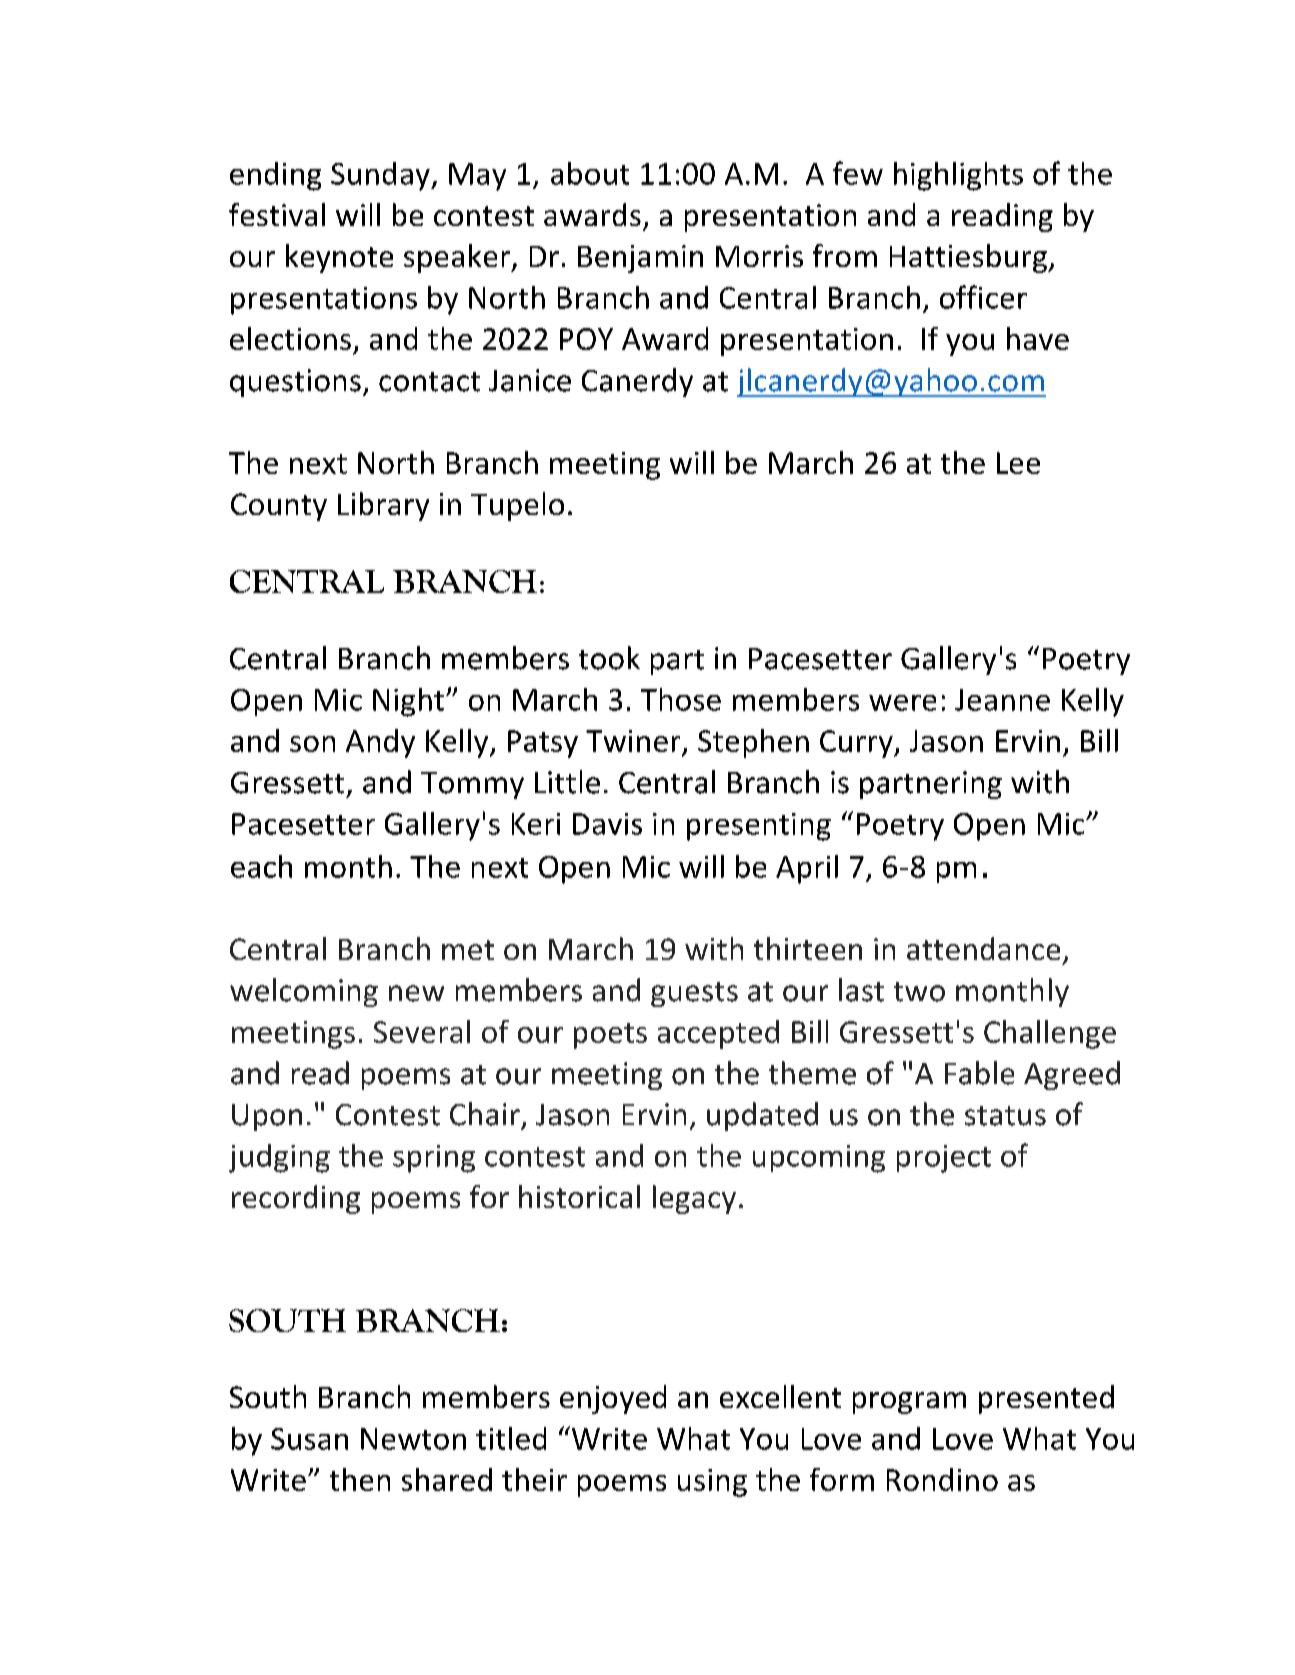  What do you see at coordinates (958, 176) in the screenshot?
I see `highlights` at bounding box center [958, 176].
